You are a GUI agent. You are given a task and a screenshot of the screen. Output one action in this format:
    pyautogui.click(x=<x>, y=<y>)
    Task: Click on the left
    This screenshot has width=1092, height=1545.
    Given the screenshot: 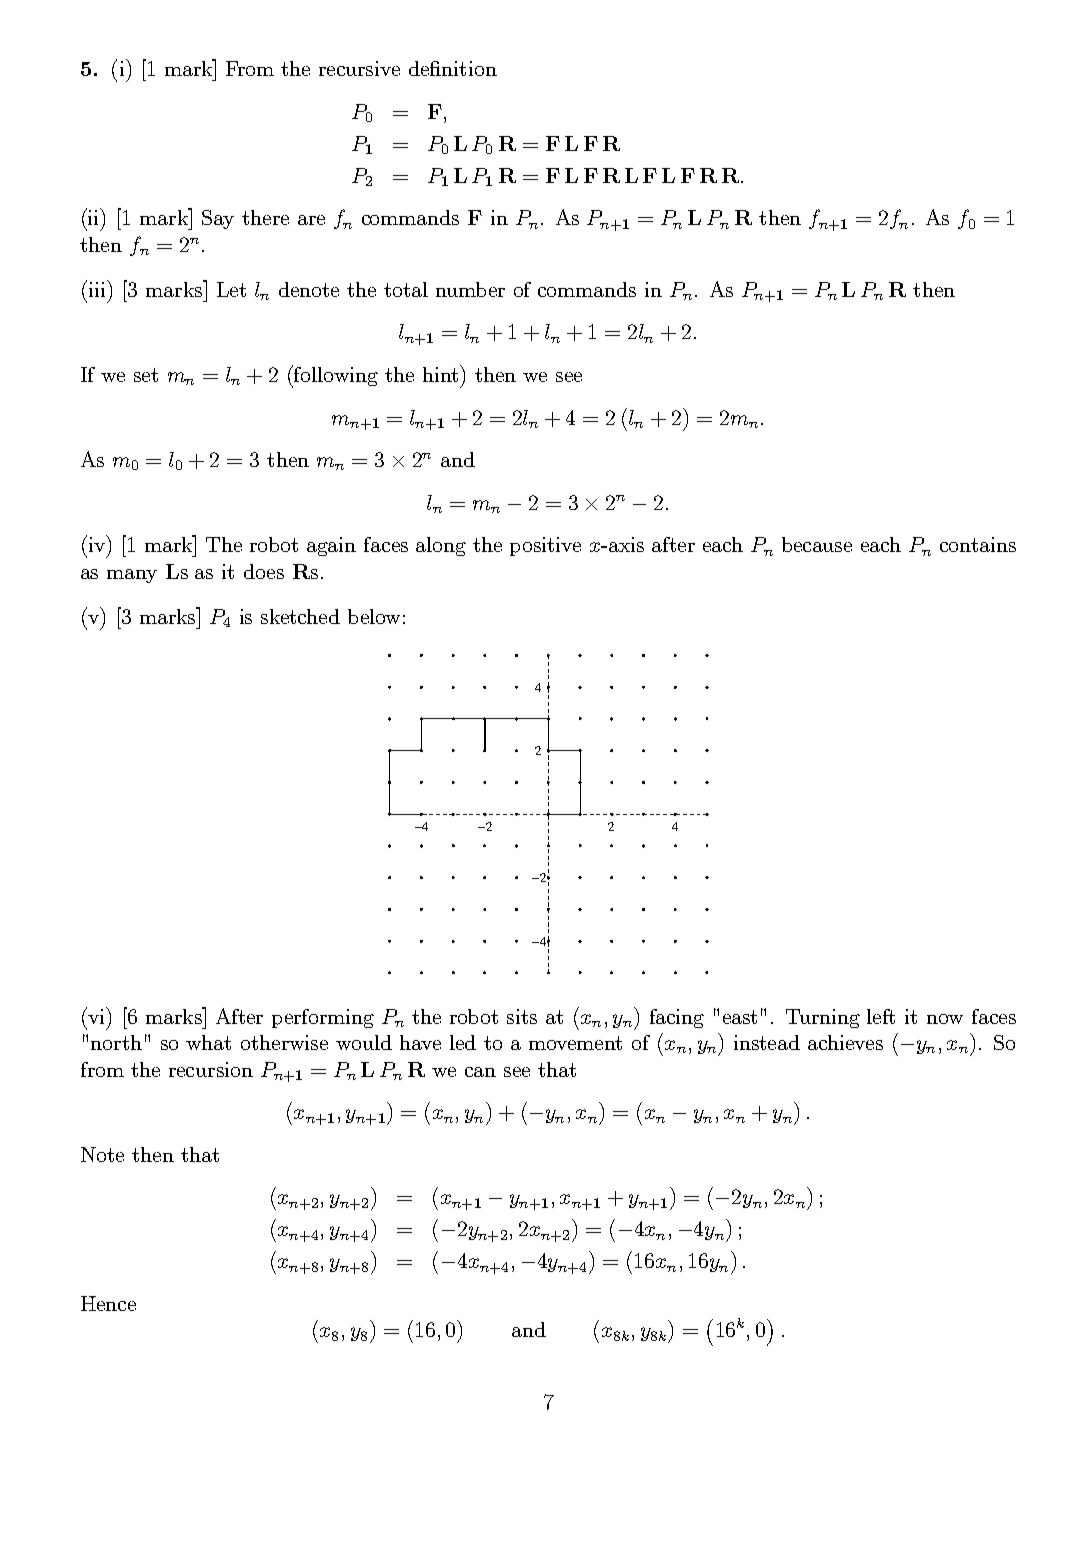 What is the action you would take?
    pyautogui.click(x=881, y=1016)
